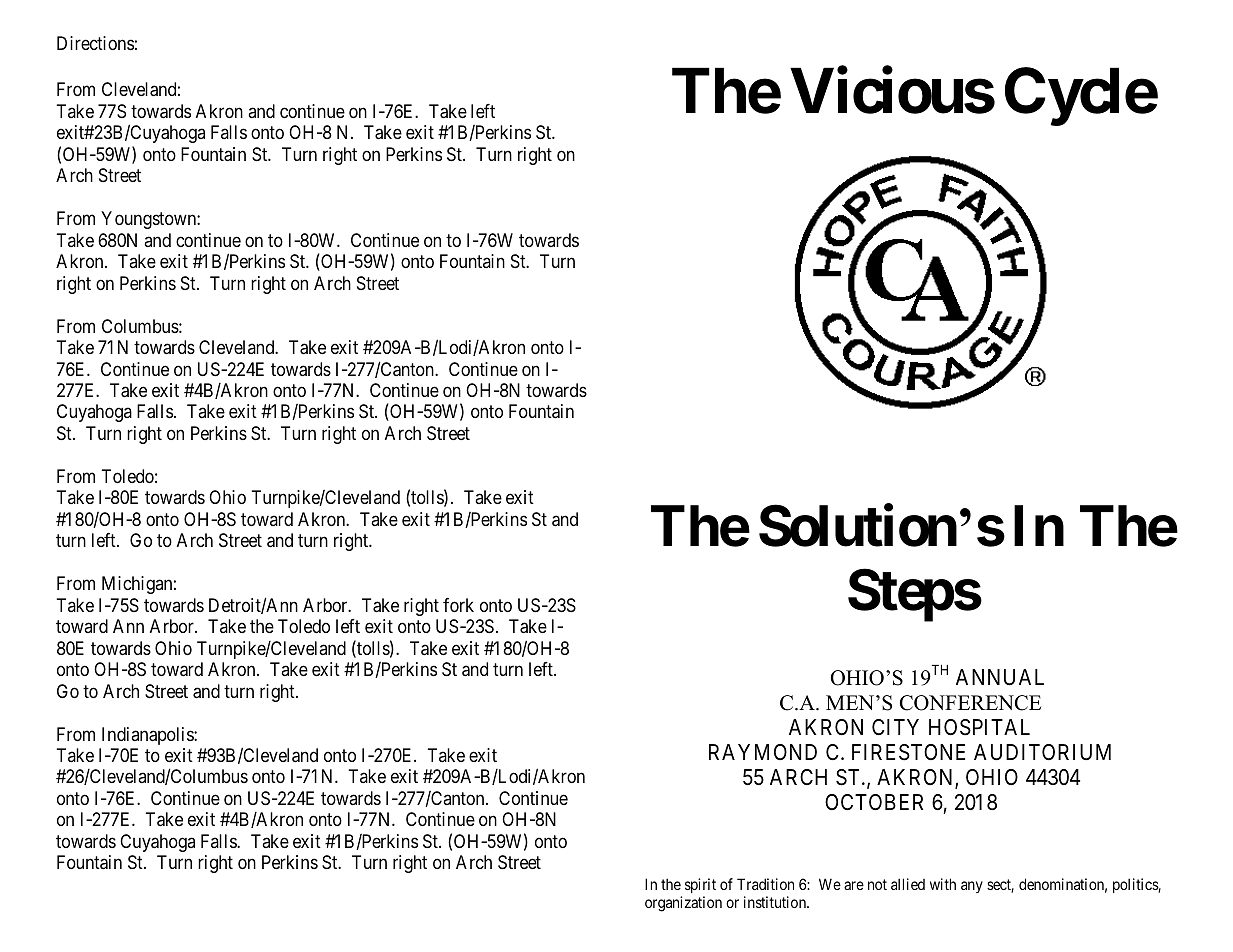 This document has width=1233, height=952. What do you see at coordinates (763, 752) in the document?
I see `RAYMOND` at bounding box center [763, 752].
